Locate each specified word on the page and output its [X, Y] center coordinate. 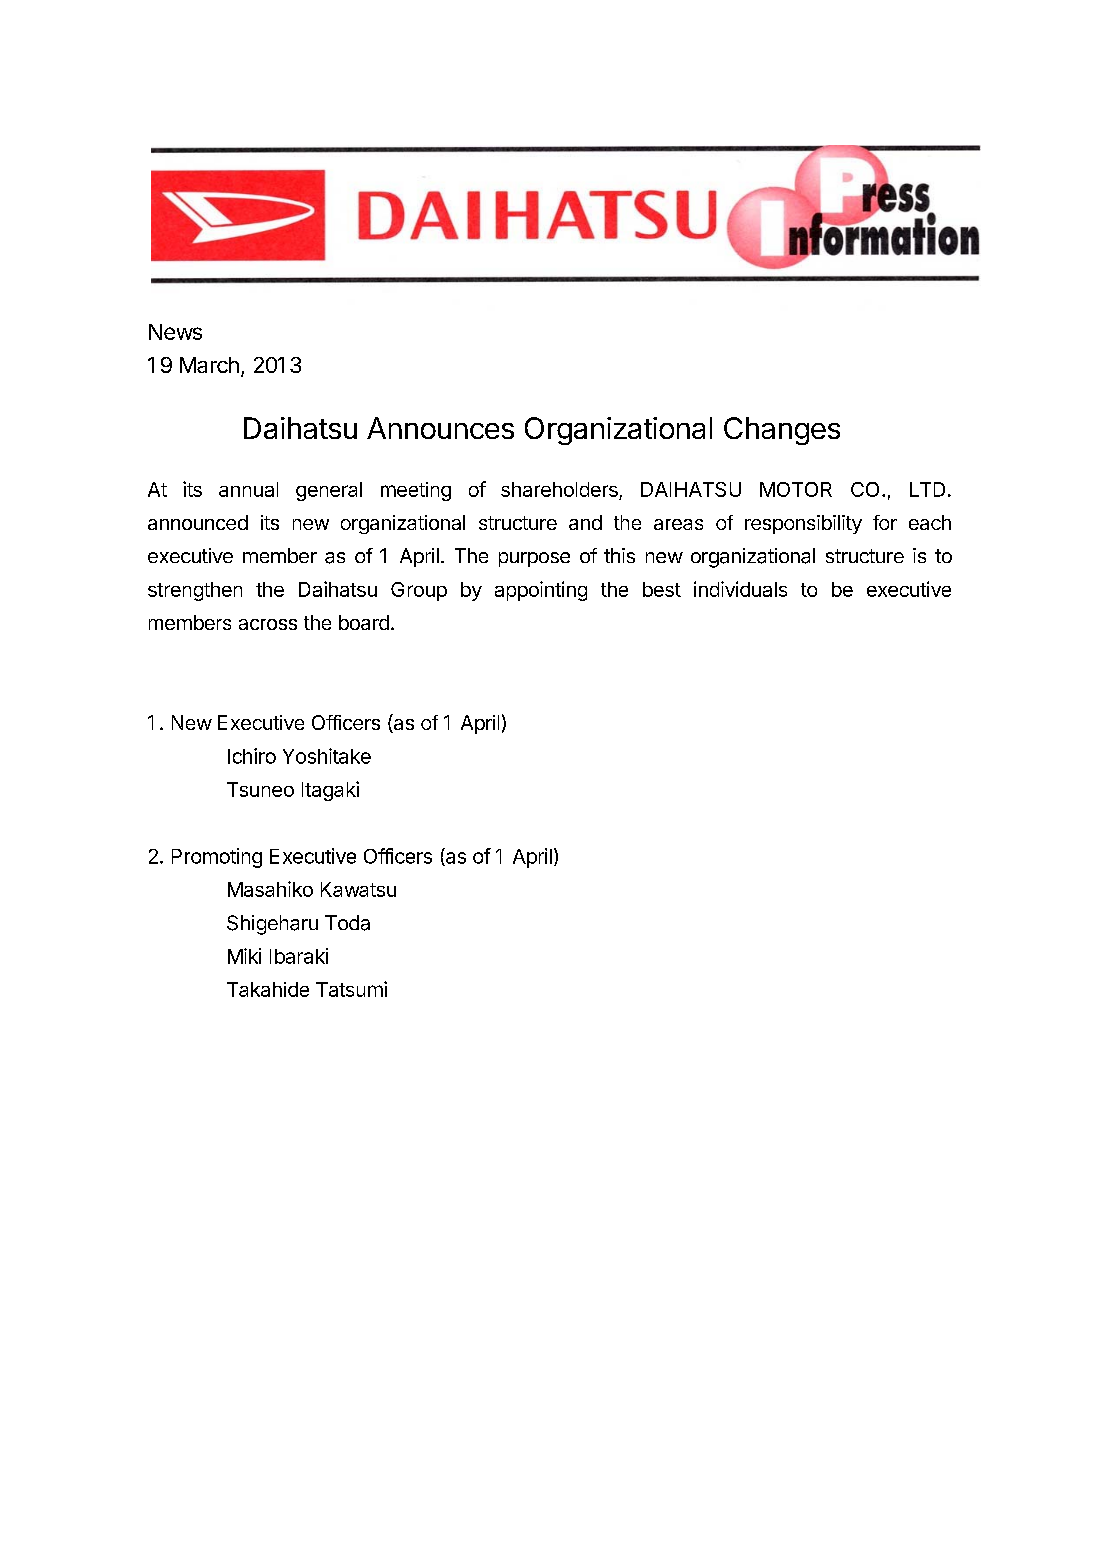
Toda [347, 923]
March [209, 365]
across [268, 624]
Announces [440, 428]
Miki [244, 956]
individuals [740, 589]
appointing [541, 591]
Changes [782, 431]
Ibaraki [299, 956]
